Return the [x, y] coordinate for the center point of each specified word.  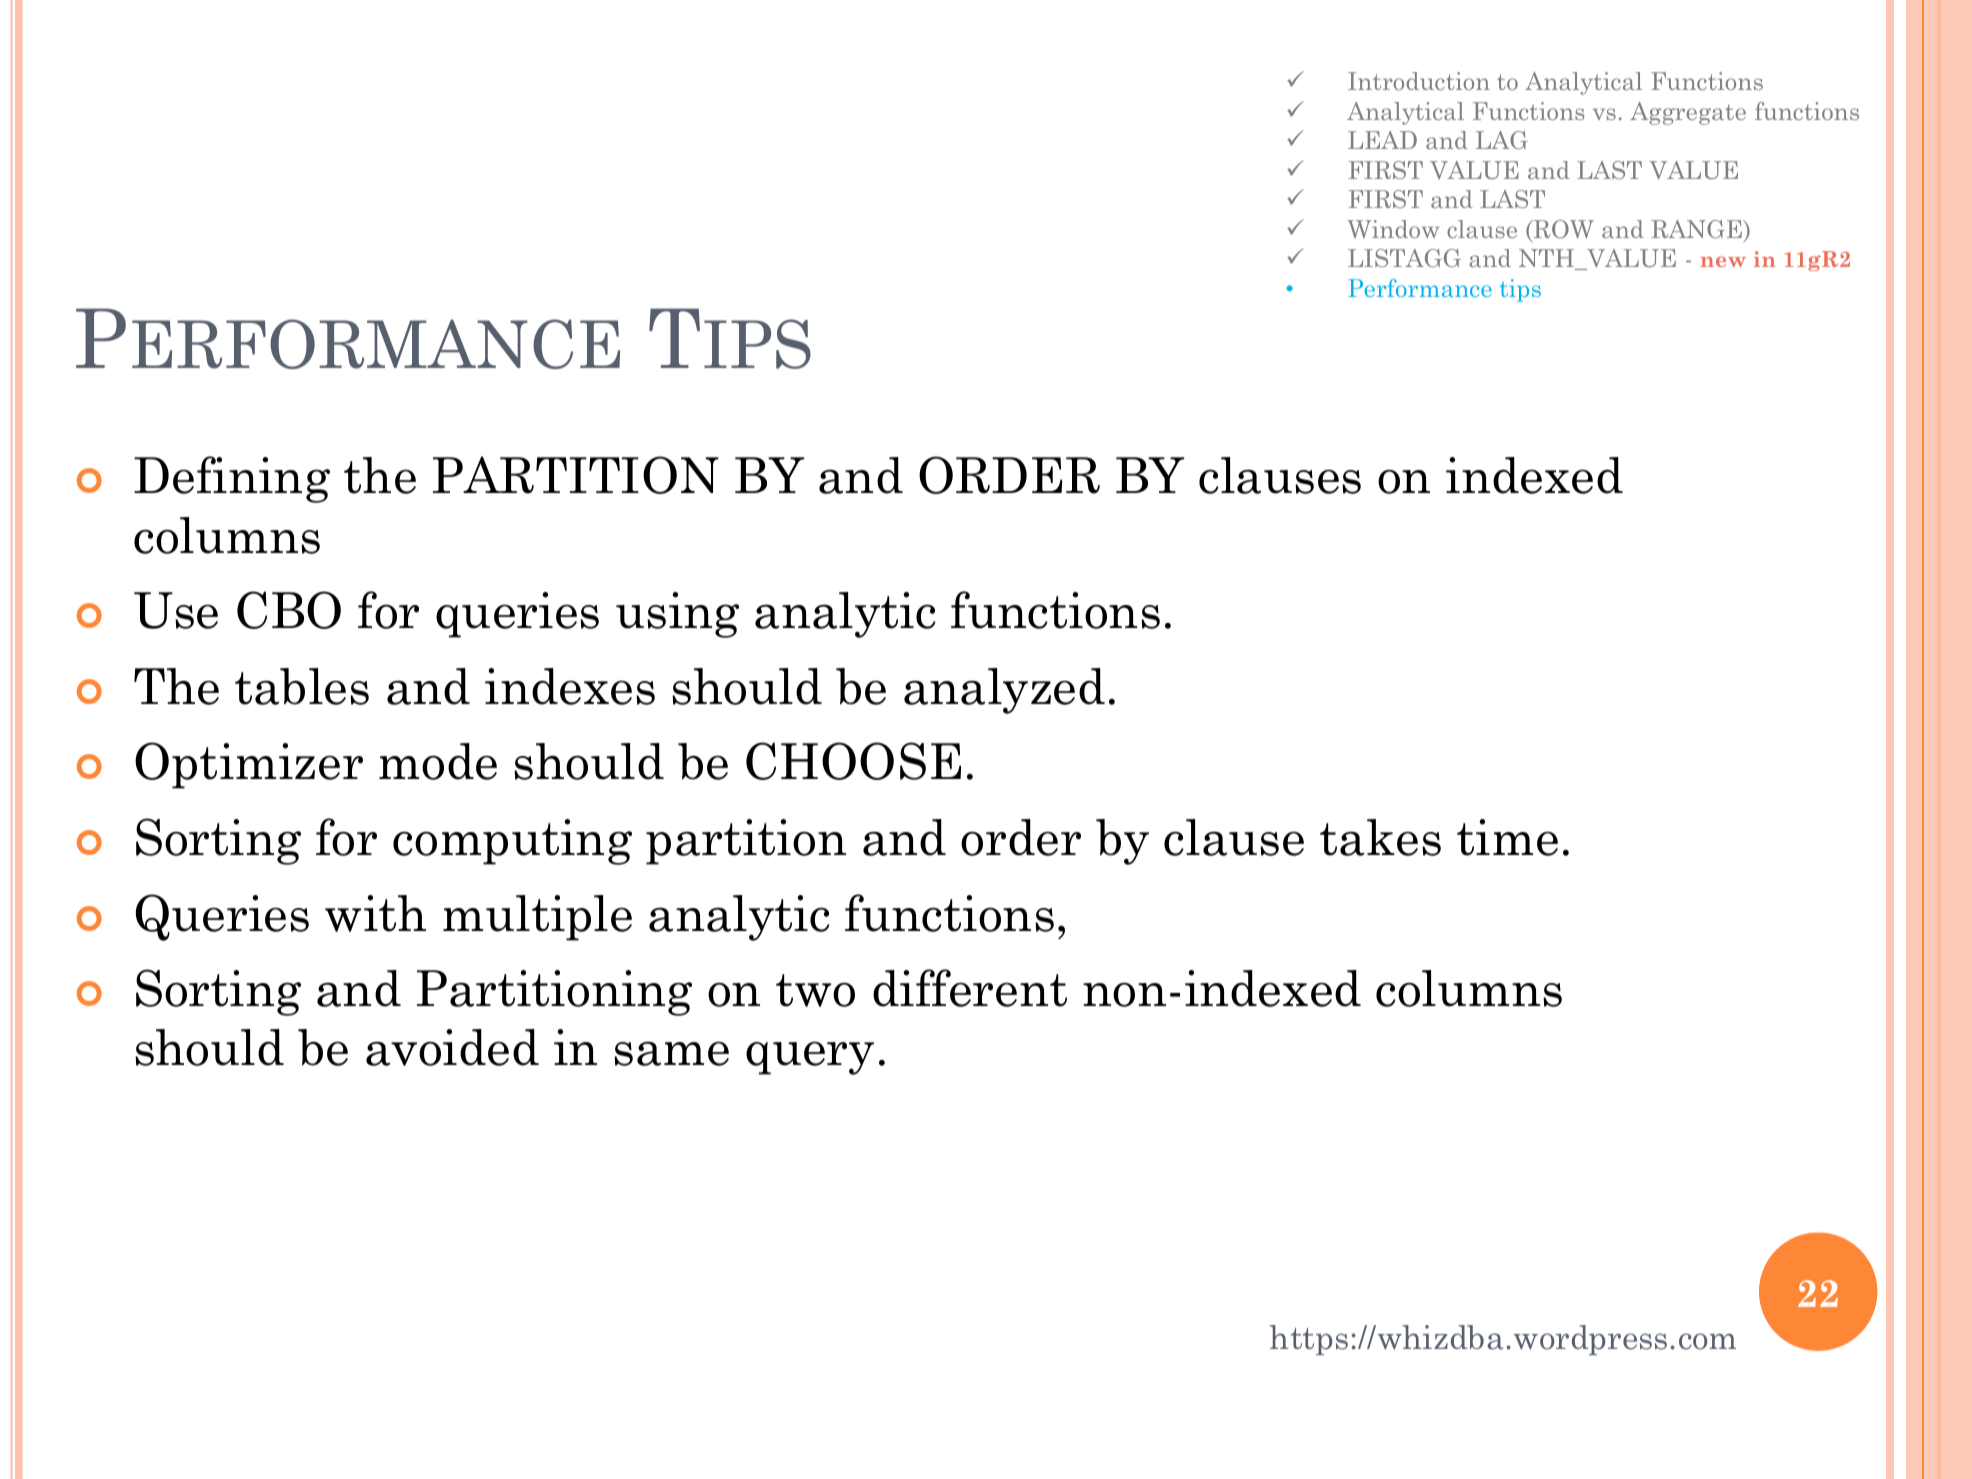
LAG [1502, 140]
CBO [289, 610]
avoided [452, 1047]
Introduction [1419, 81]
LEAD [1382, 140]
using [677, 615]
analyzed [1004, 691]
